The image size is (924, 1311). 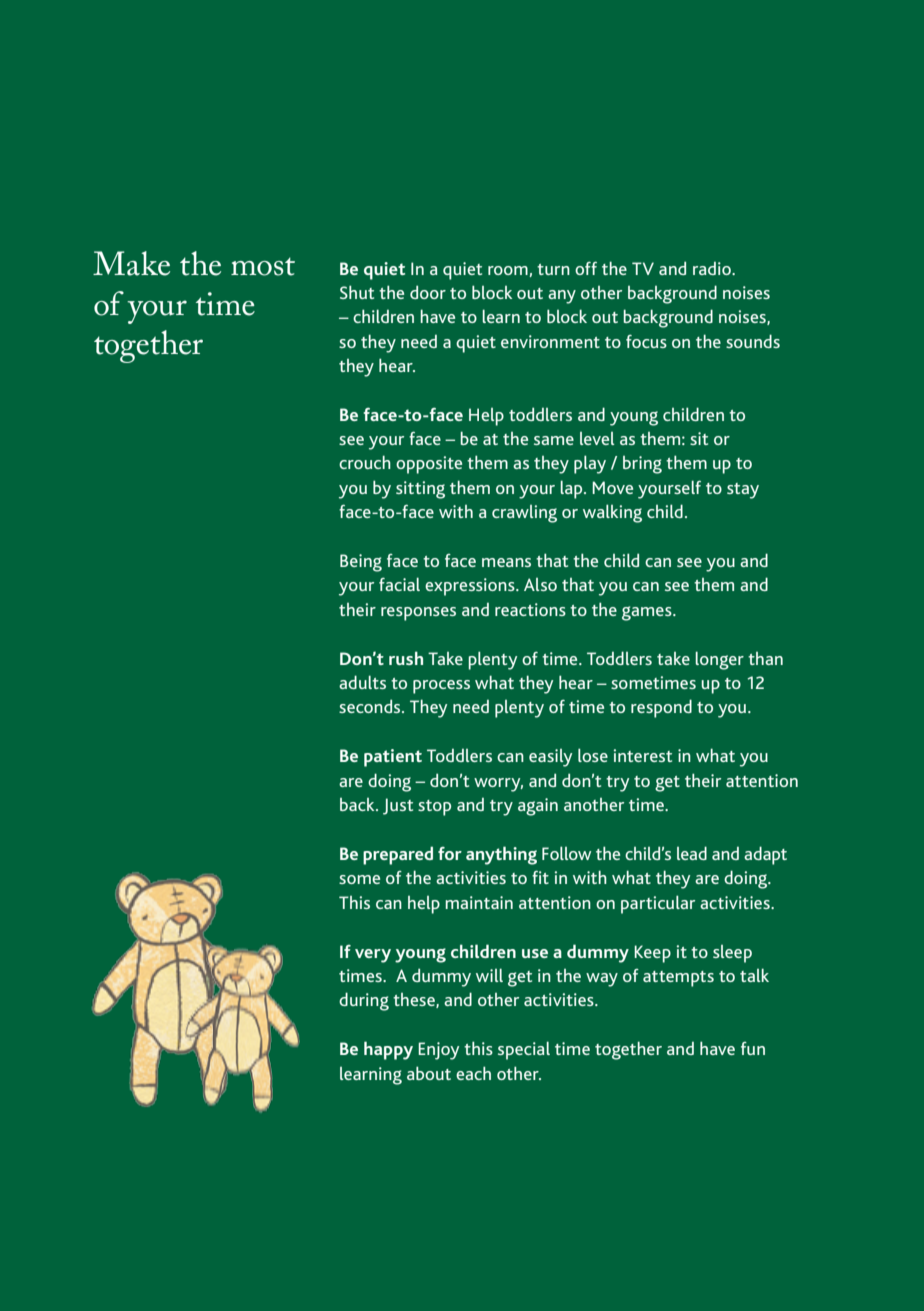 What do you see at coordinates (393, 758) in the screenshot?
I see `patient` at bounding box center [393, 758].
